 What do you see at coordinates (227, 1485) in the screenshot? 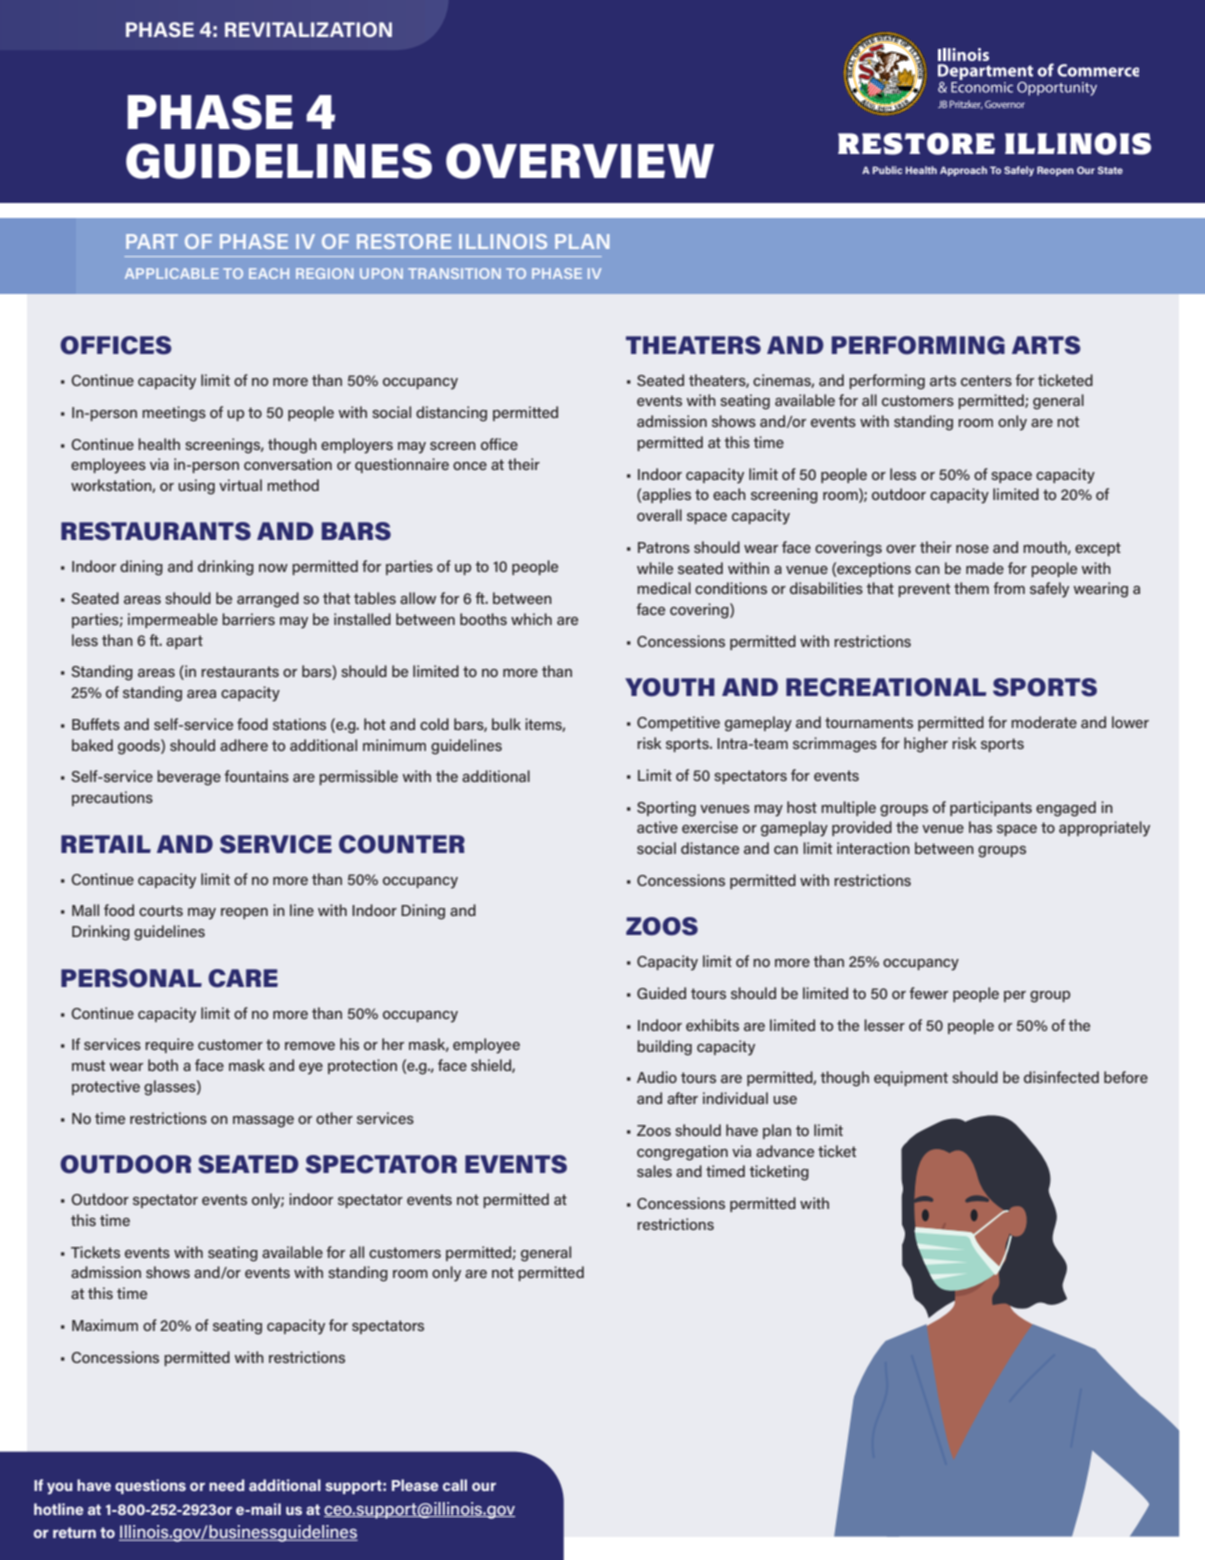
I see `need` at bounding box center [227, 1485].
